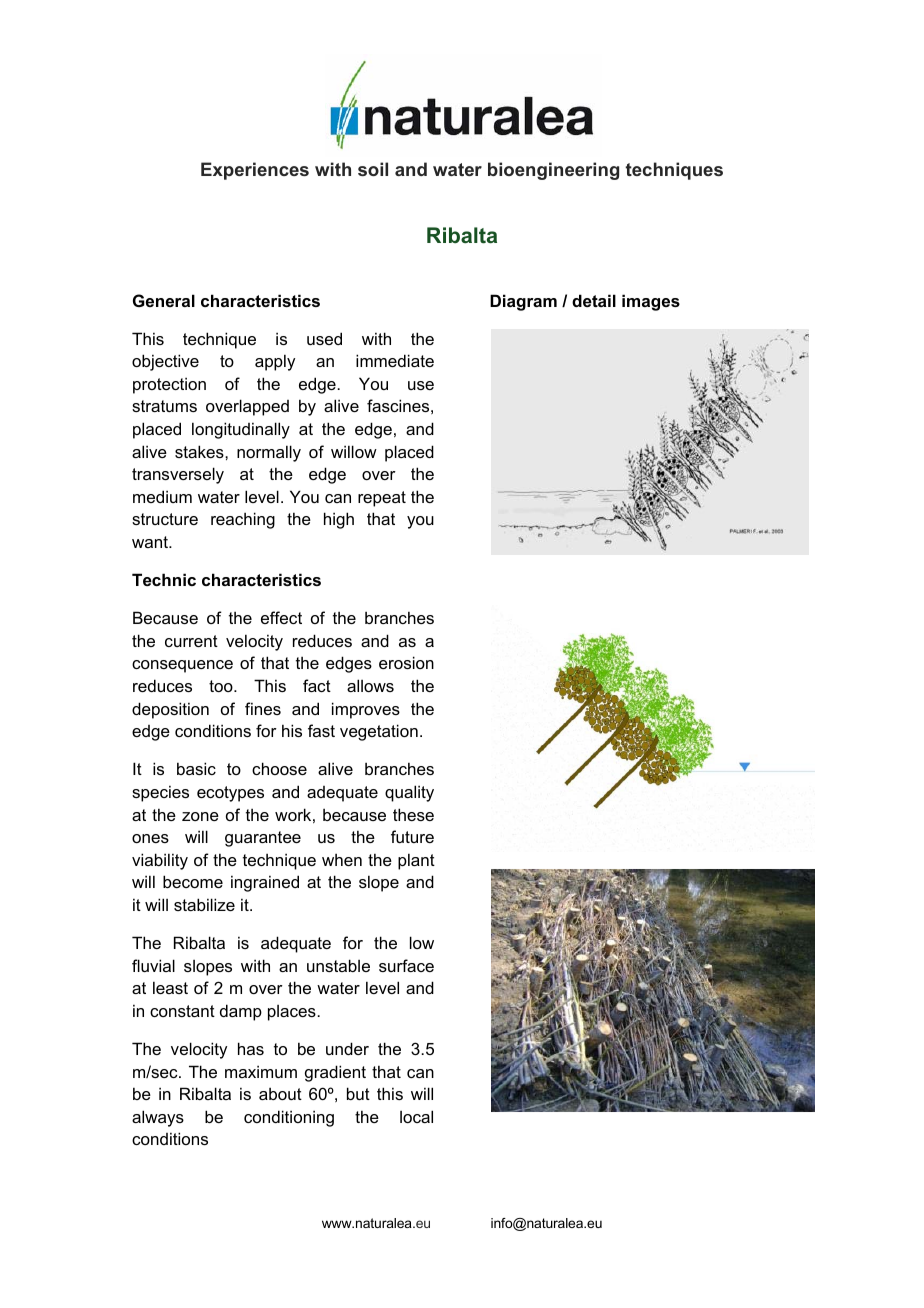 The width and height of the screenshot is (924, 1308). What do you see at coordinates (261, 1071) in the screenshot?
I see `maximum` at bounding box center [261, 1071].
